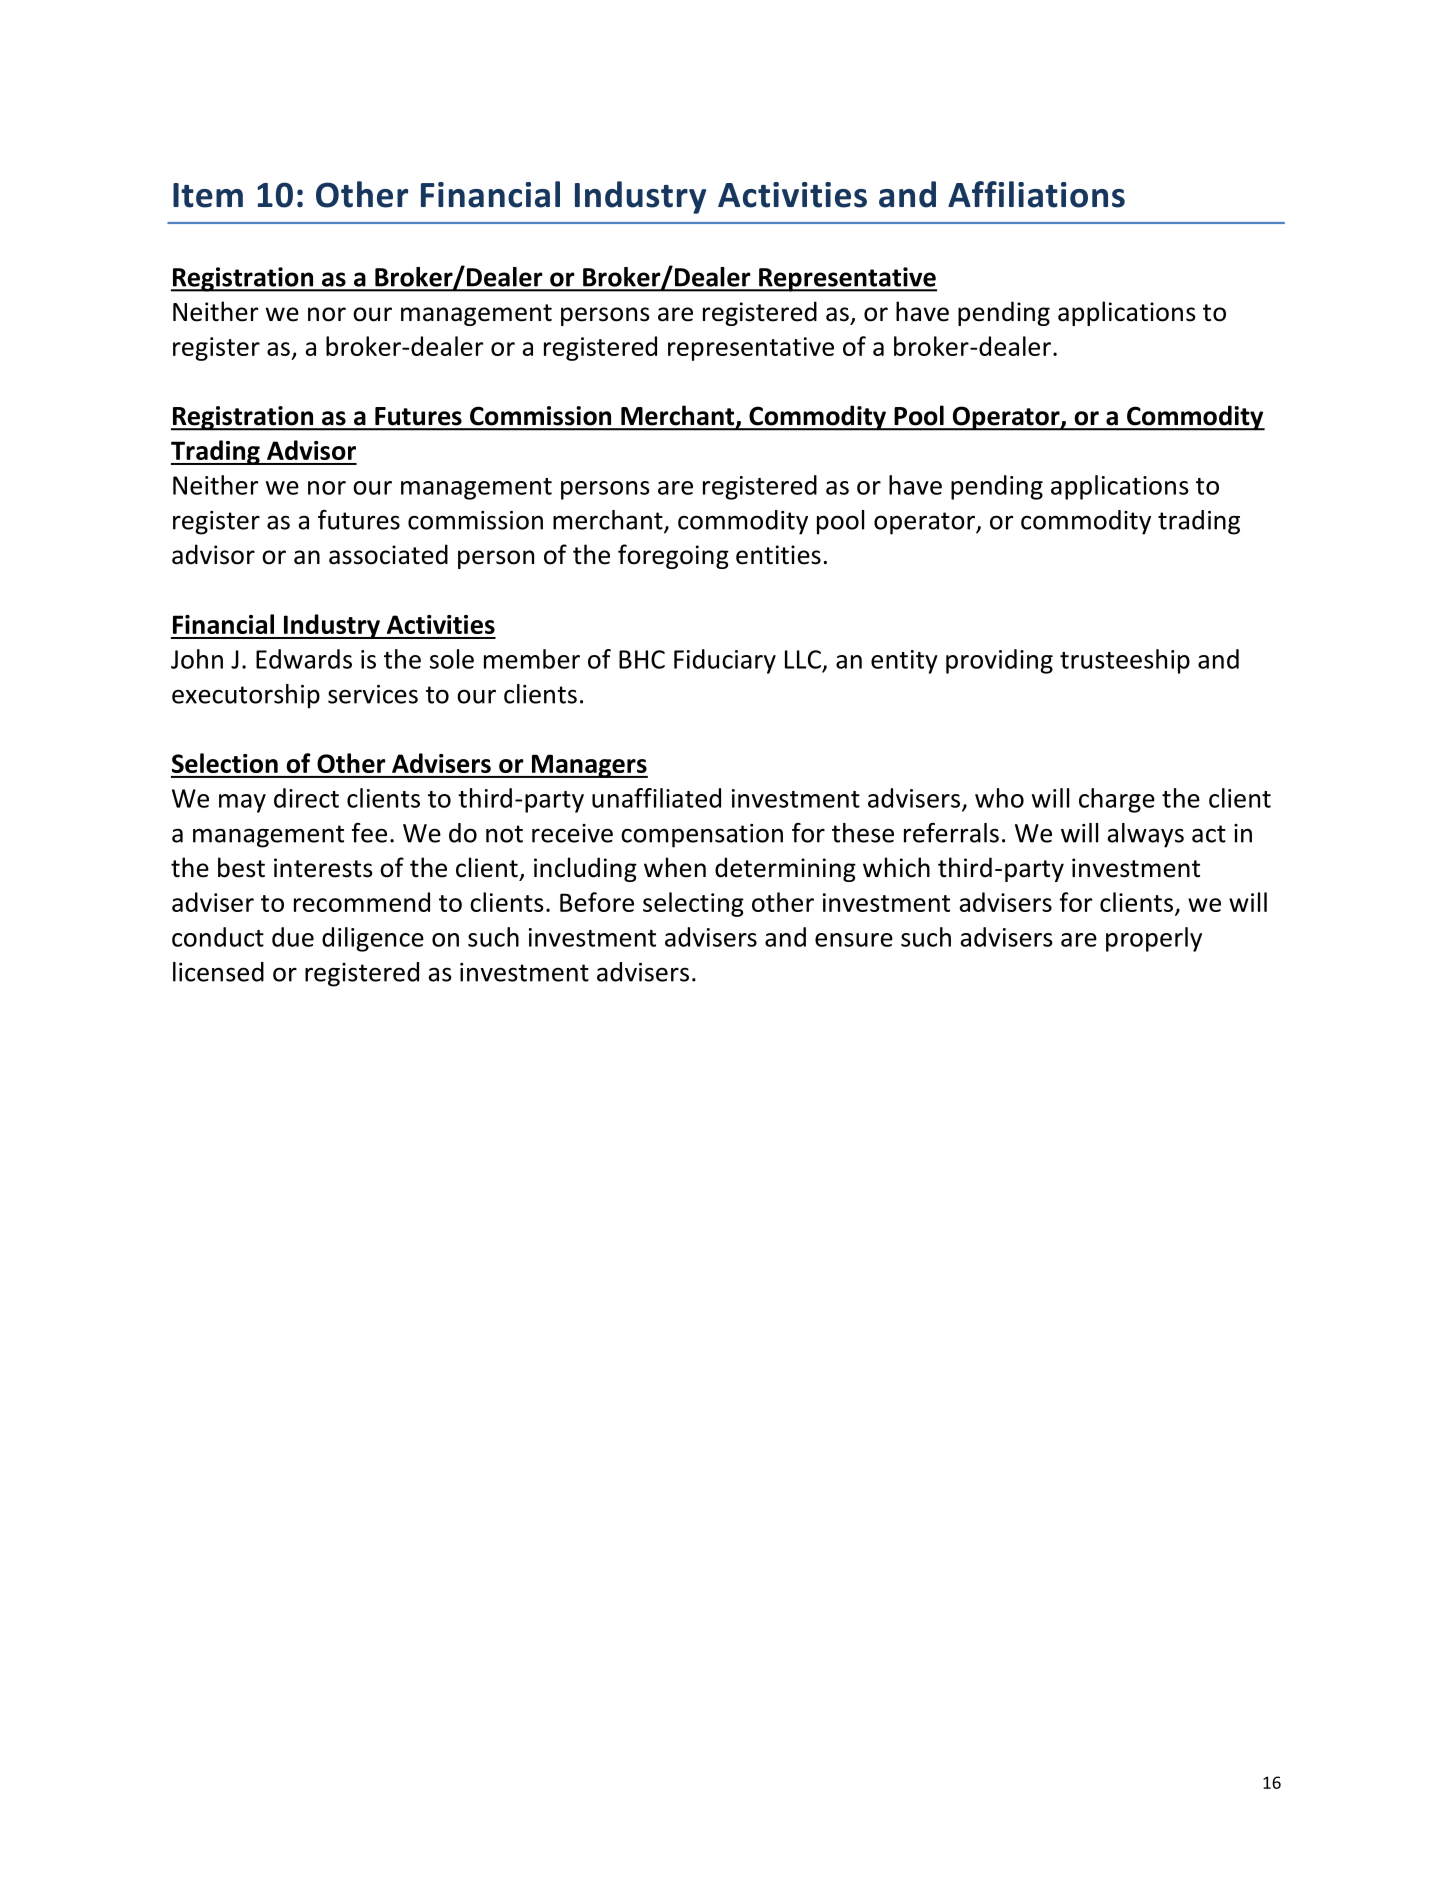  I want to click on foregoing, so click(673, 556).
